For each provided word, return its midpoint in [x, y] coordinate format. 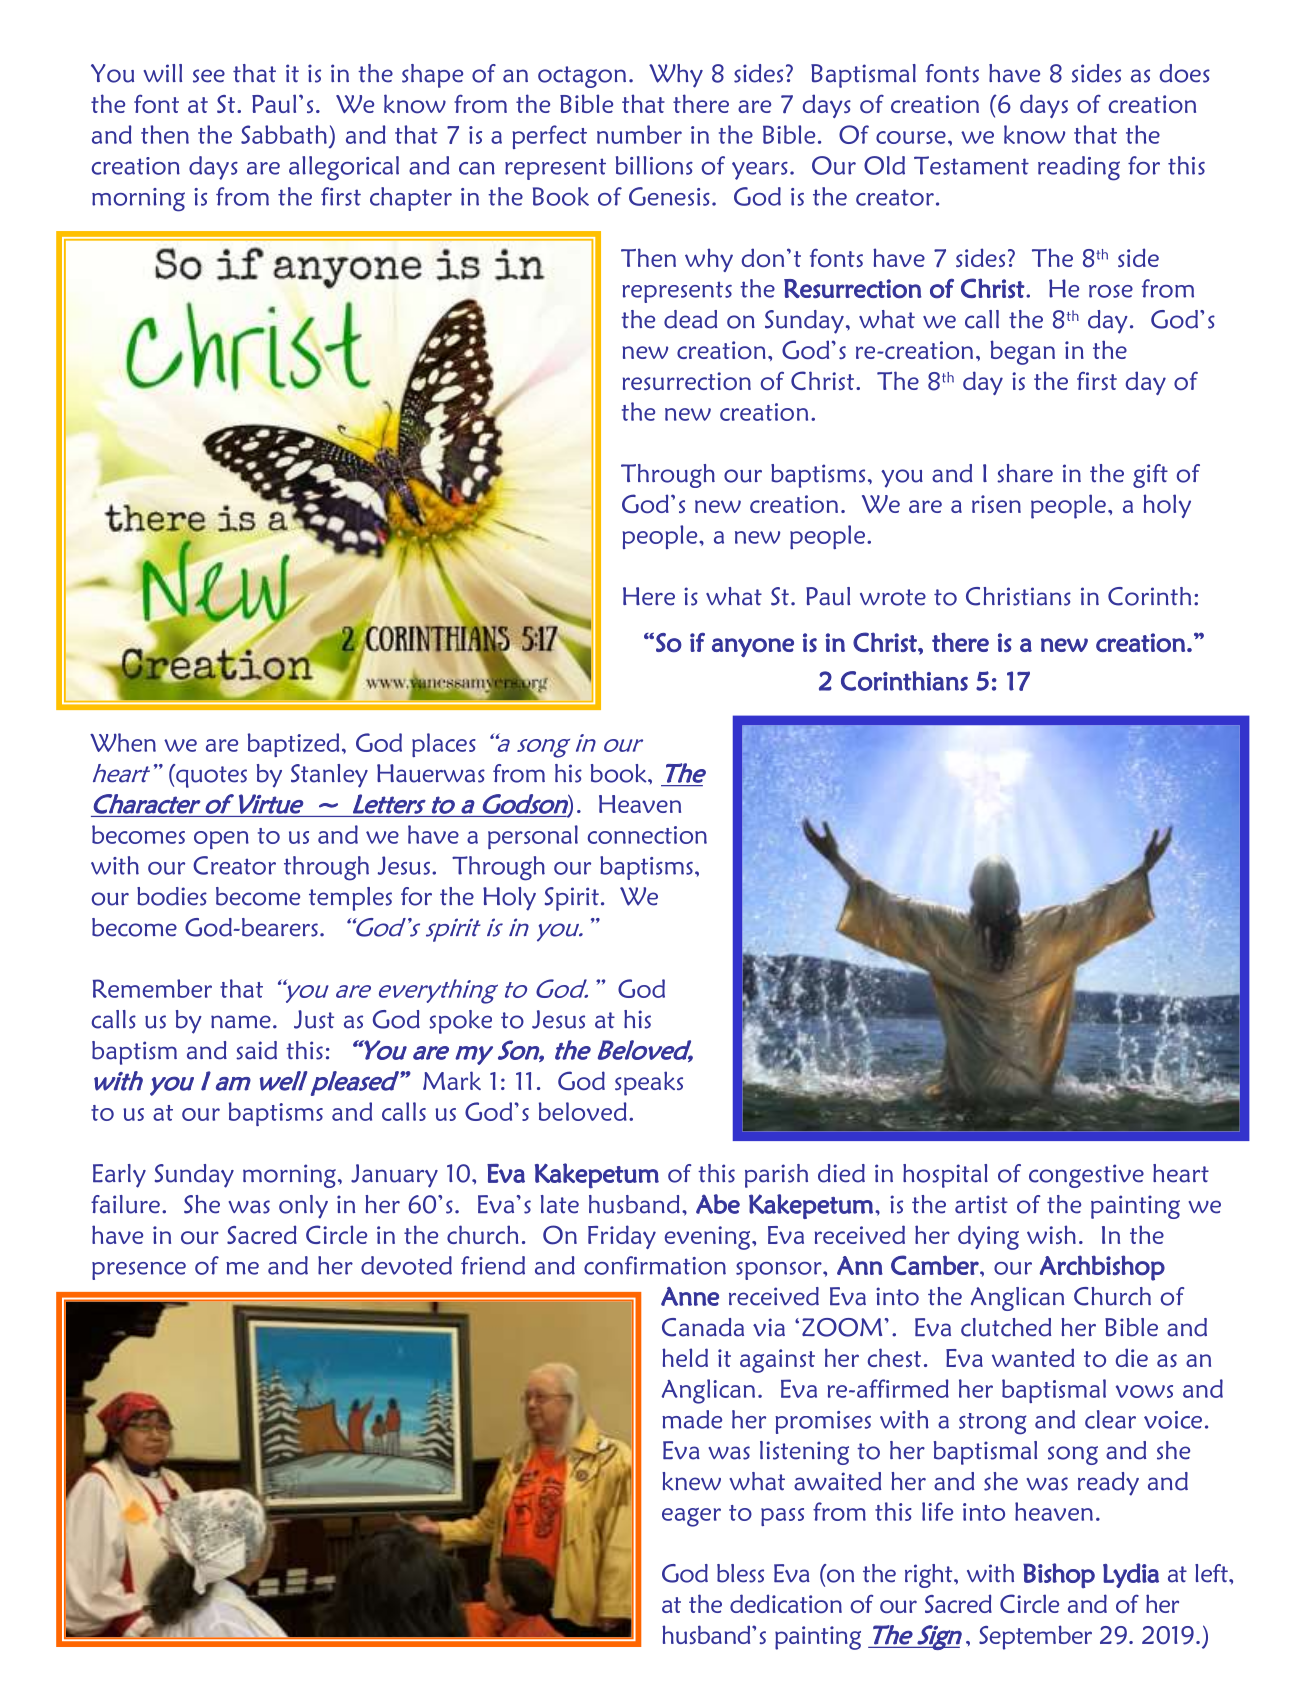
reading [1079, 168]
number [639, 134]
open [221, 840]
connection [647, 835]
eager [691, 1517]
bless [740, 1573]
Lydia [1131, 1575]
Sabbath [284, 134]
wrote [893, 597]
